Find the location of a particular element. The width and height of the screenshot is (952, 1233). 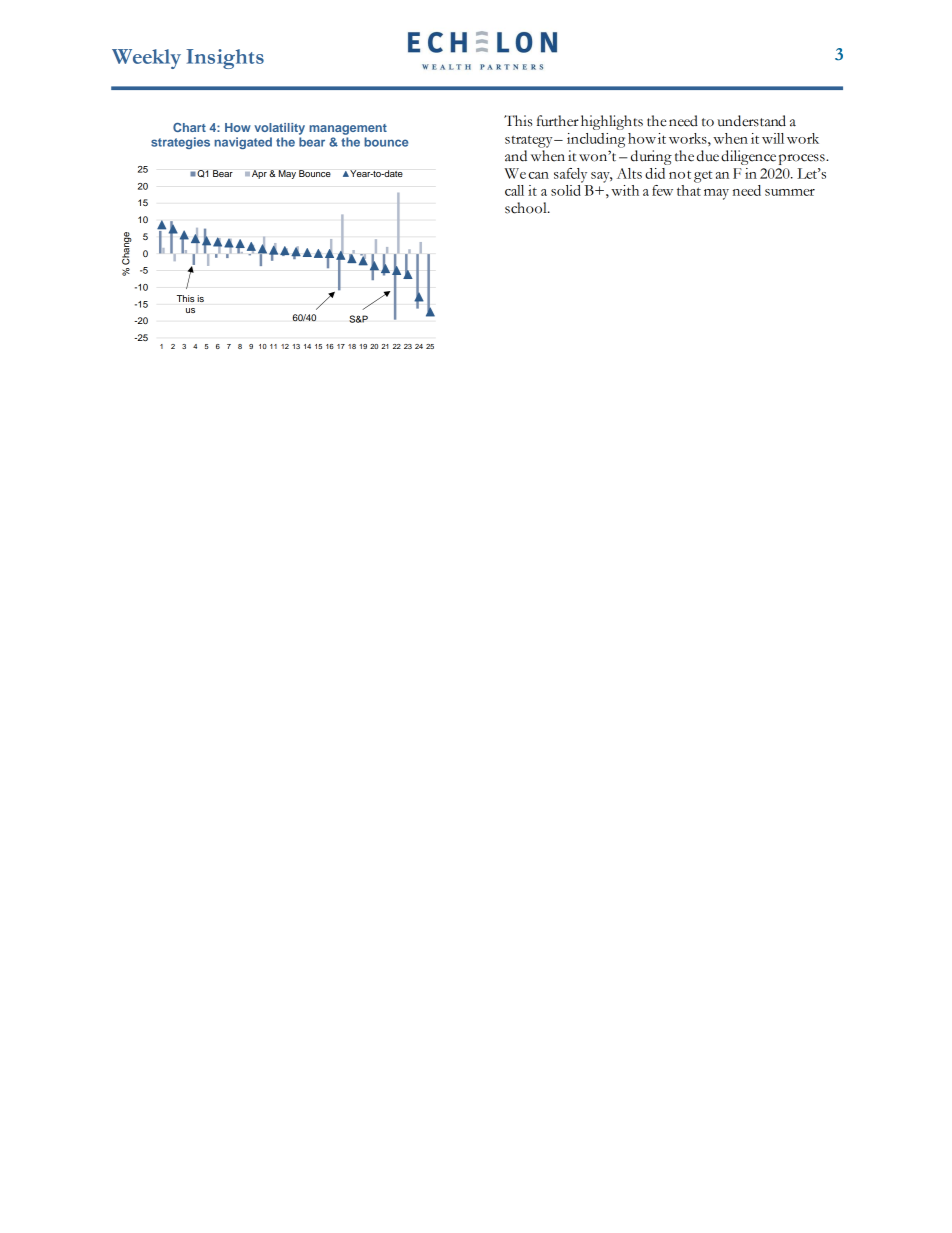

Insights is located at coordinates (225, 59).
